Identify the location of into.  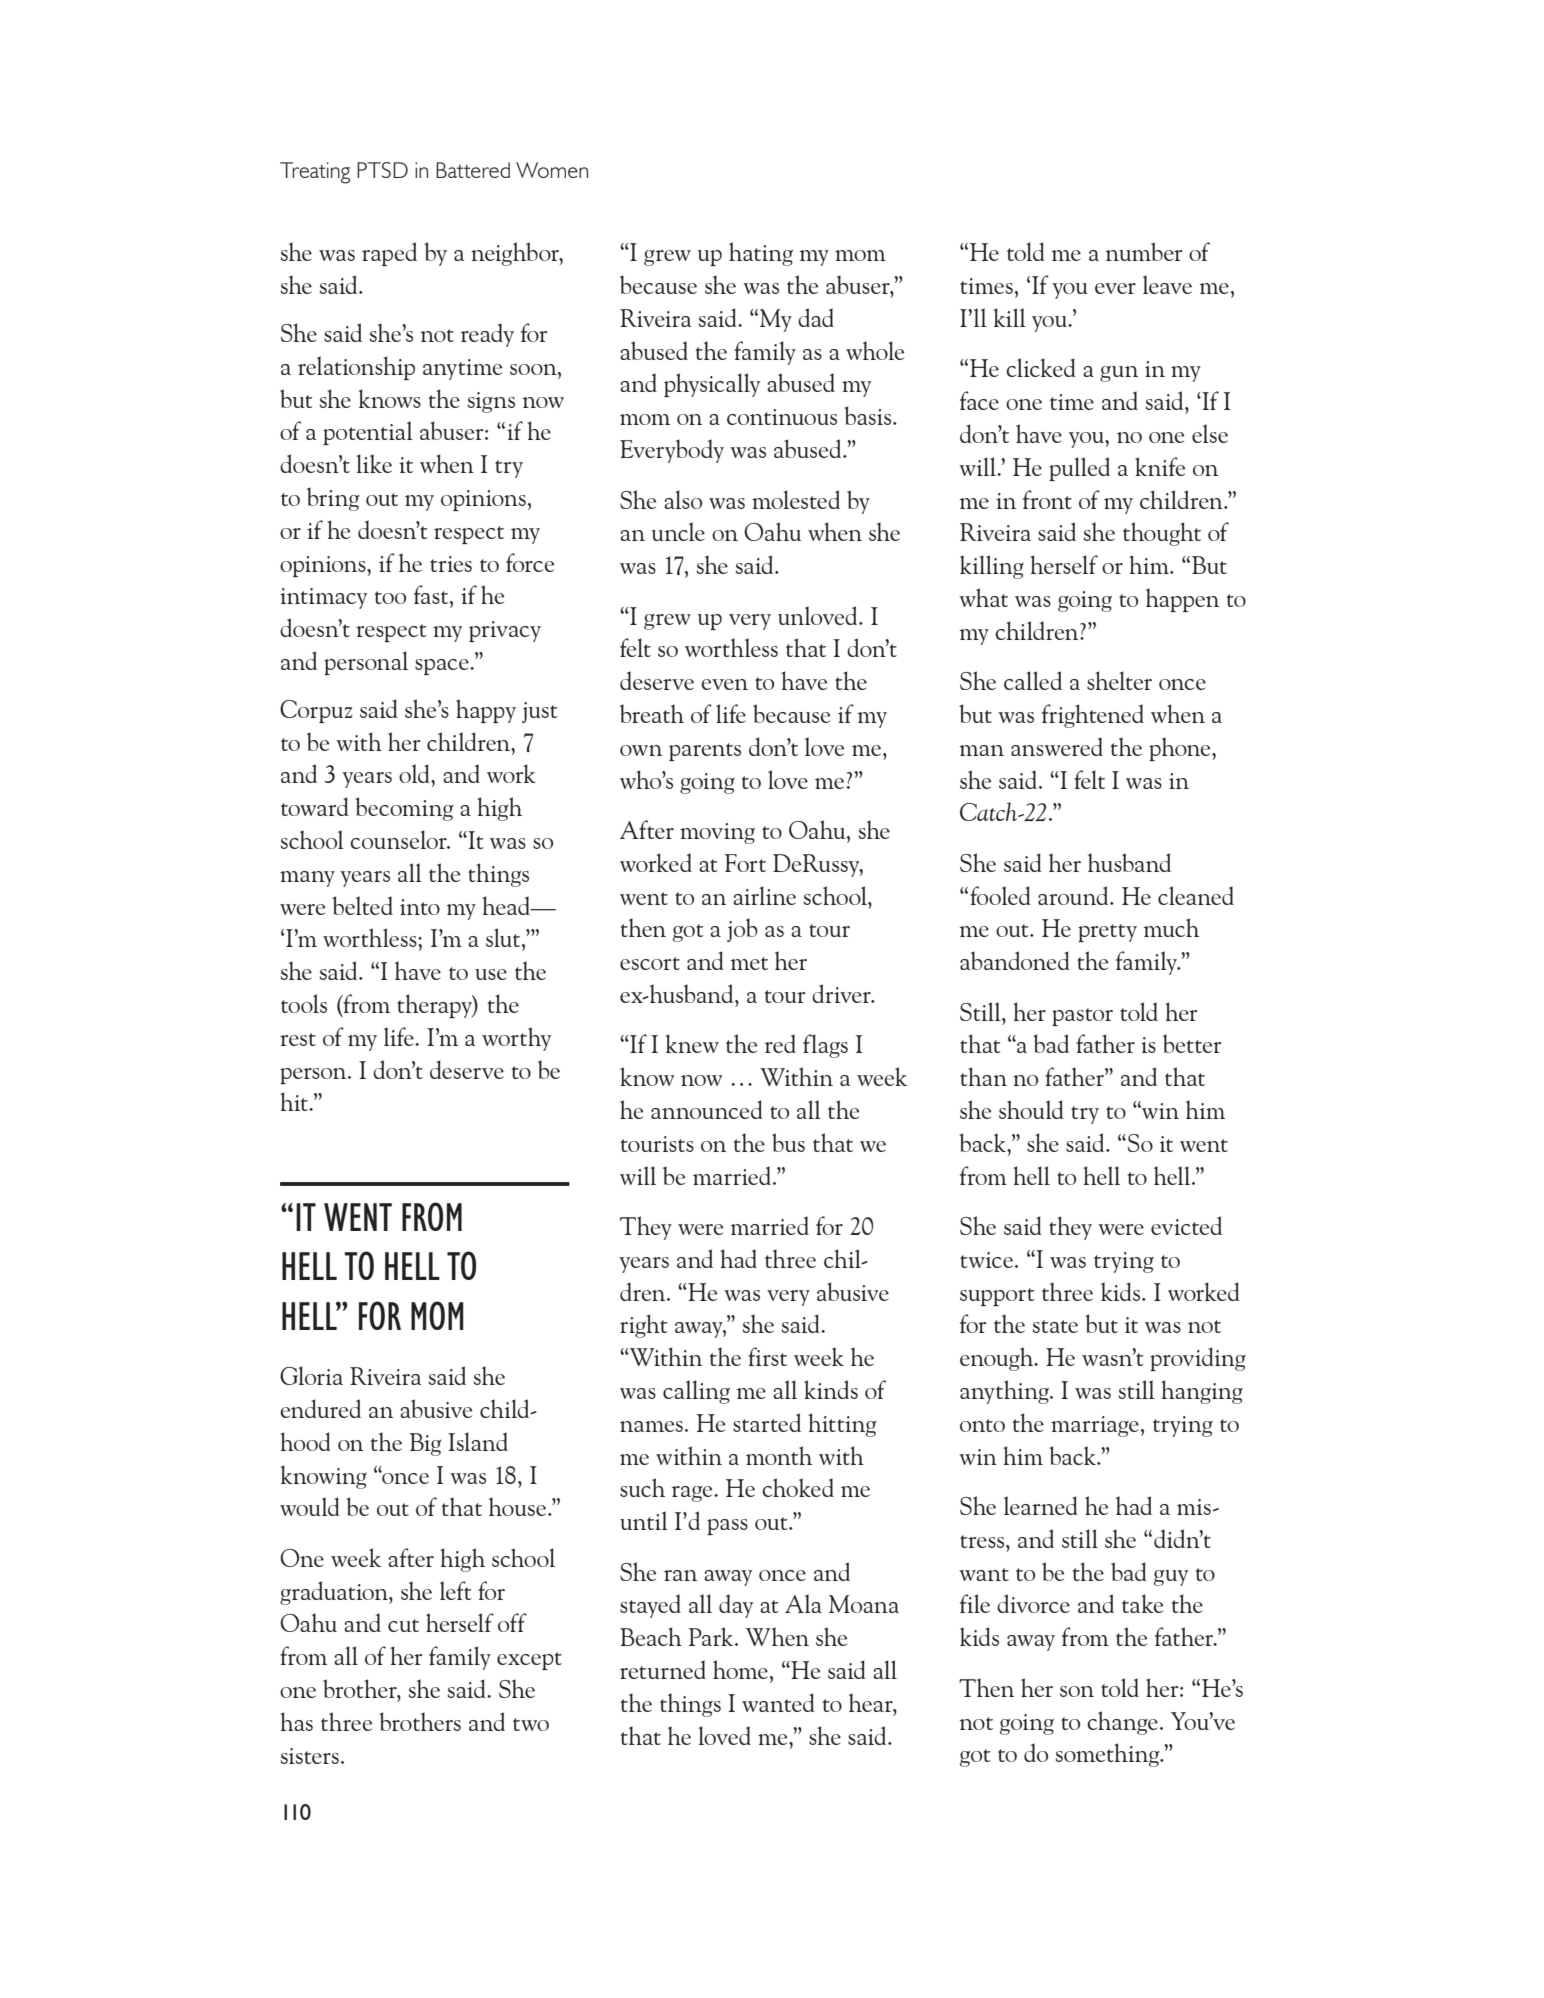
(420, 907).
